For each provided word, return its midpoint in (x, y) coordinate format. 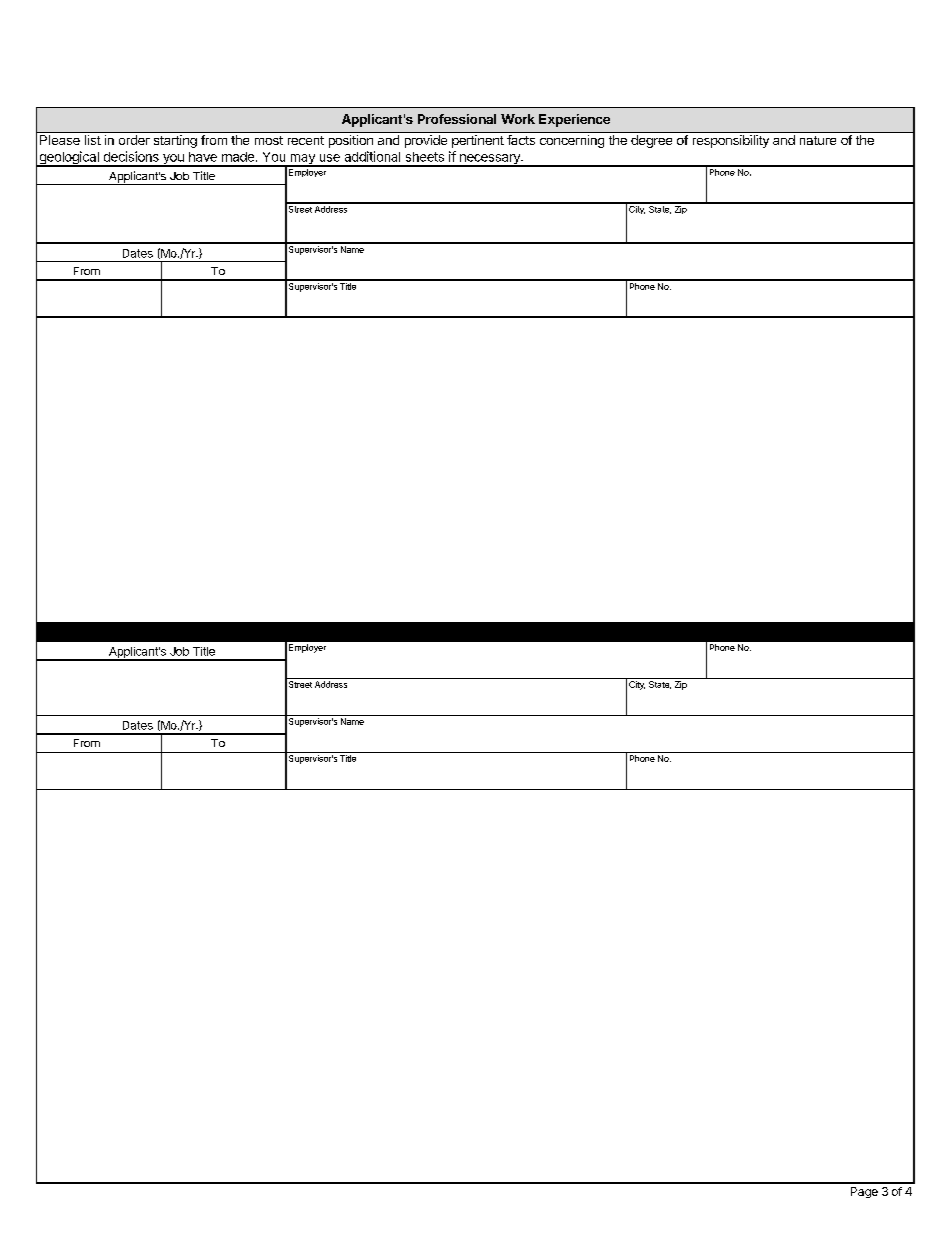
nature (818, 140)
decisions (131, 156)
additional (372, 156)
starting (175, 141)
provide (426, 141)
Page (864, 1192)
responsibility (731, 141)
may (302, 160)
